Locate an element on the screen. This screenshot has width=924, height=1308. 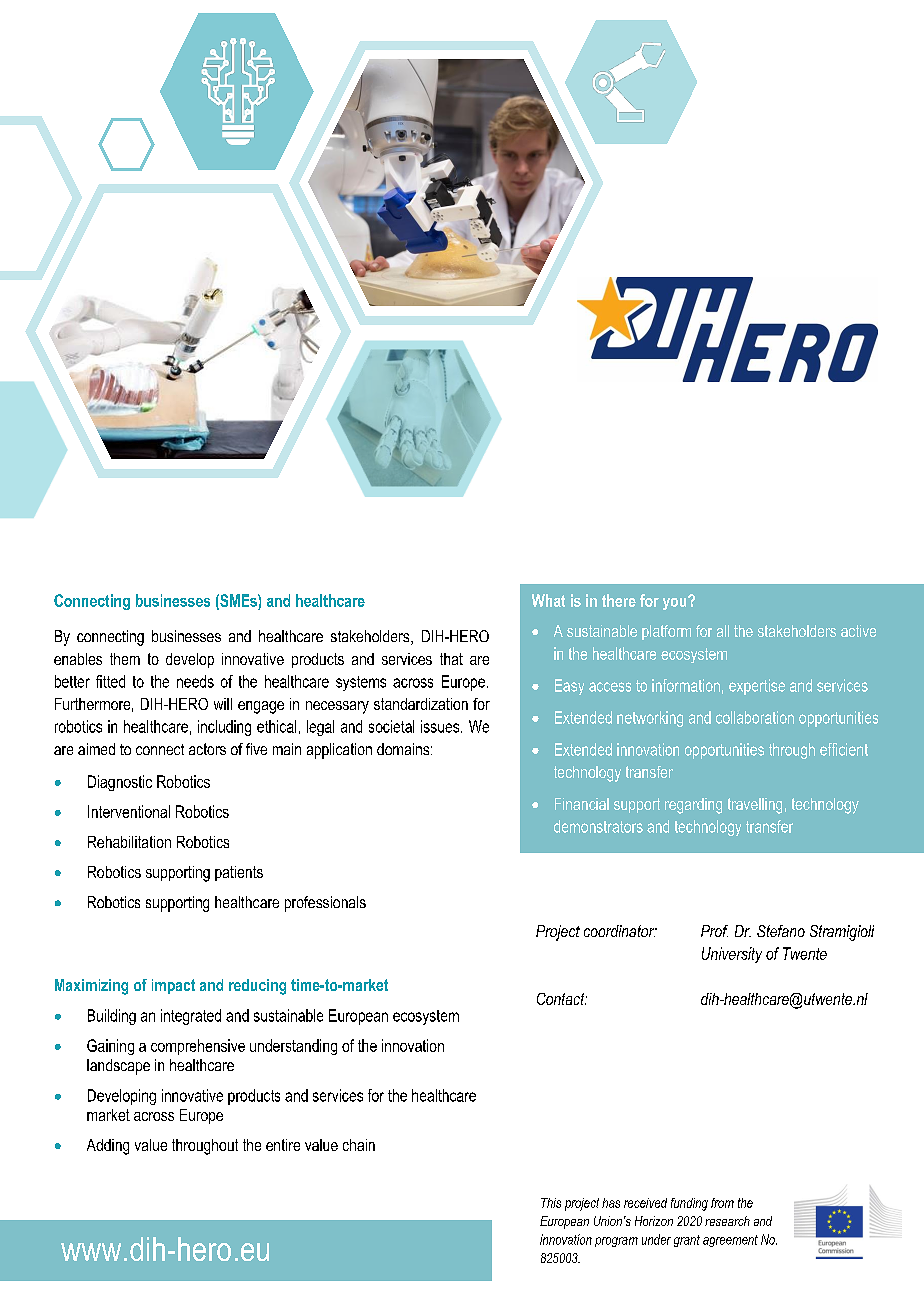
integrated is located at coordinates (191, 1017).
